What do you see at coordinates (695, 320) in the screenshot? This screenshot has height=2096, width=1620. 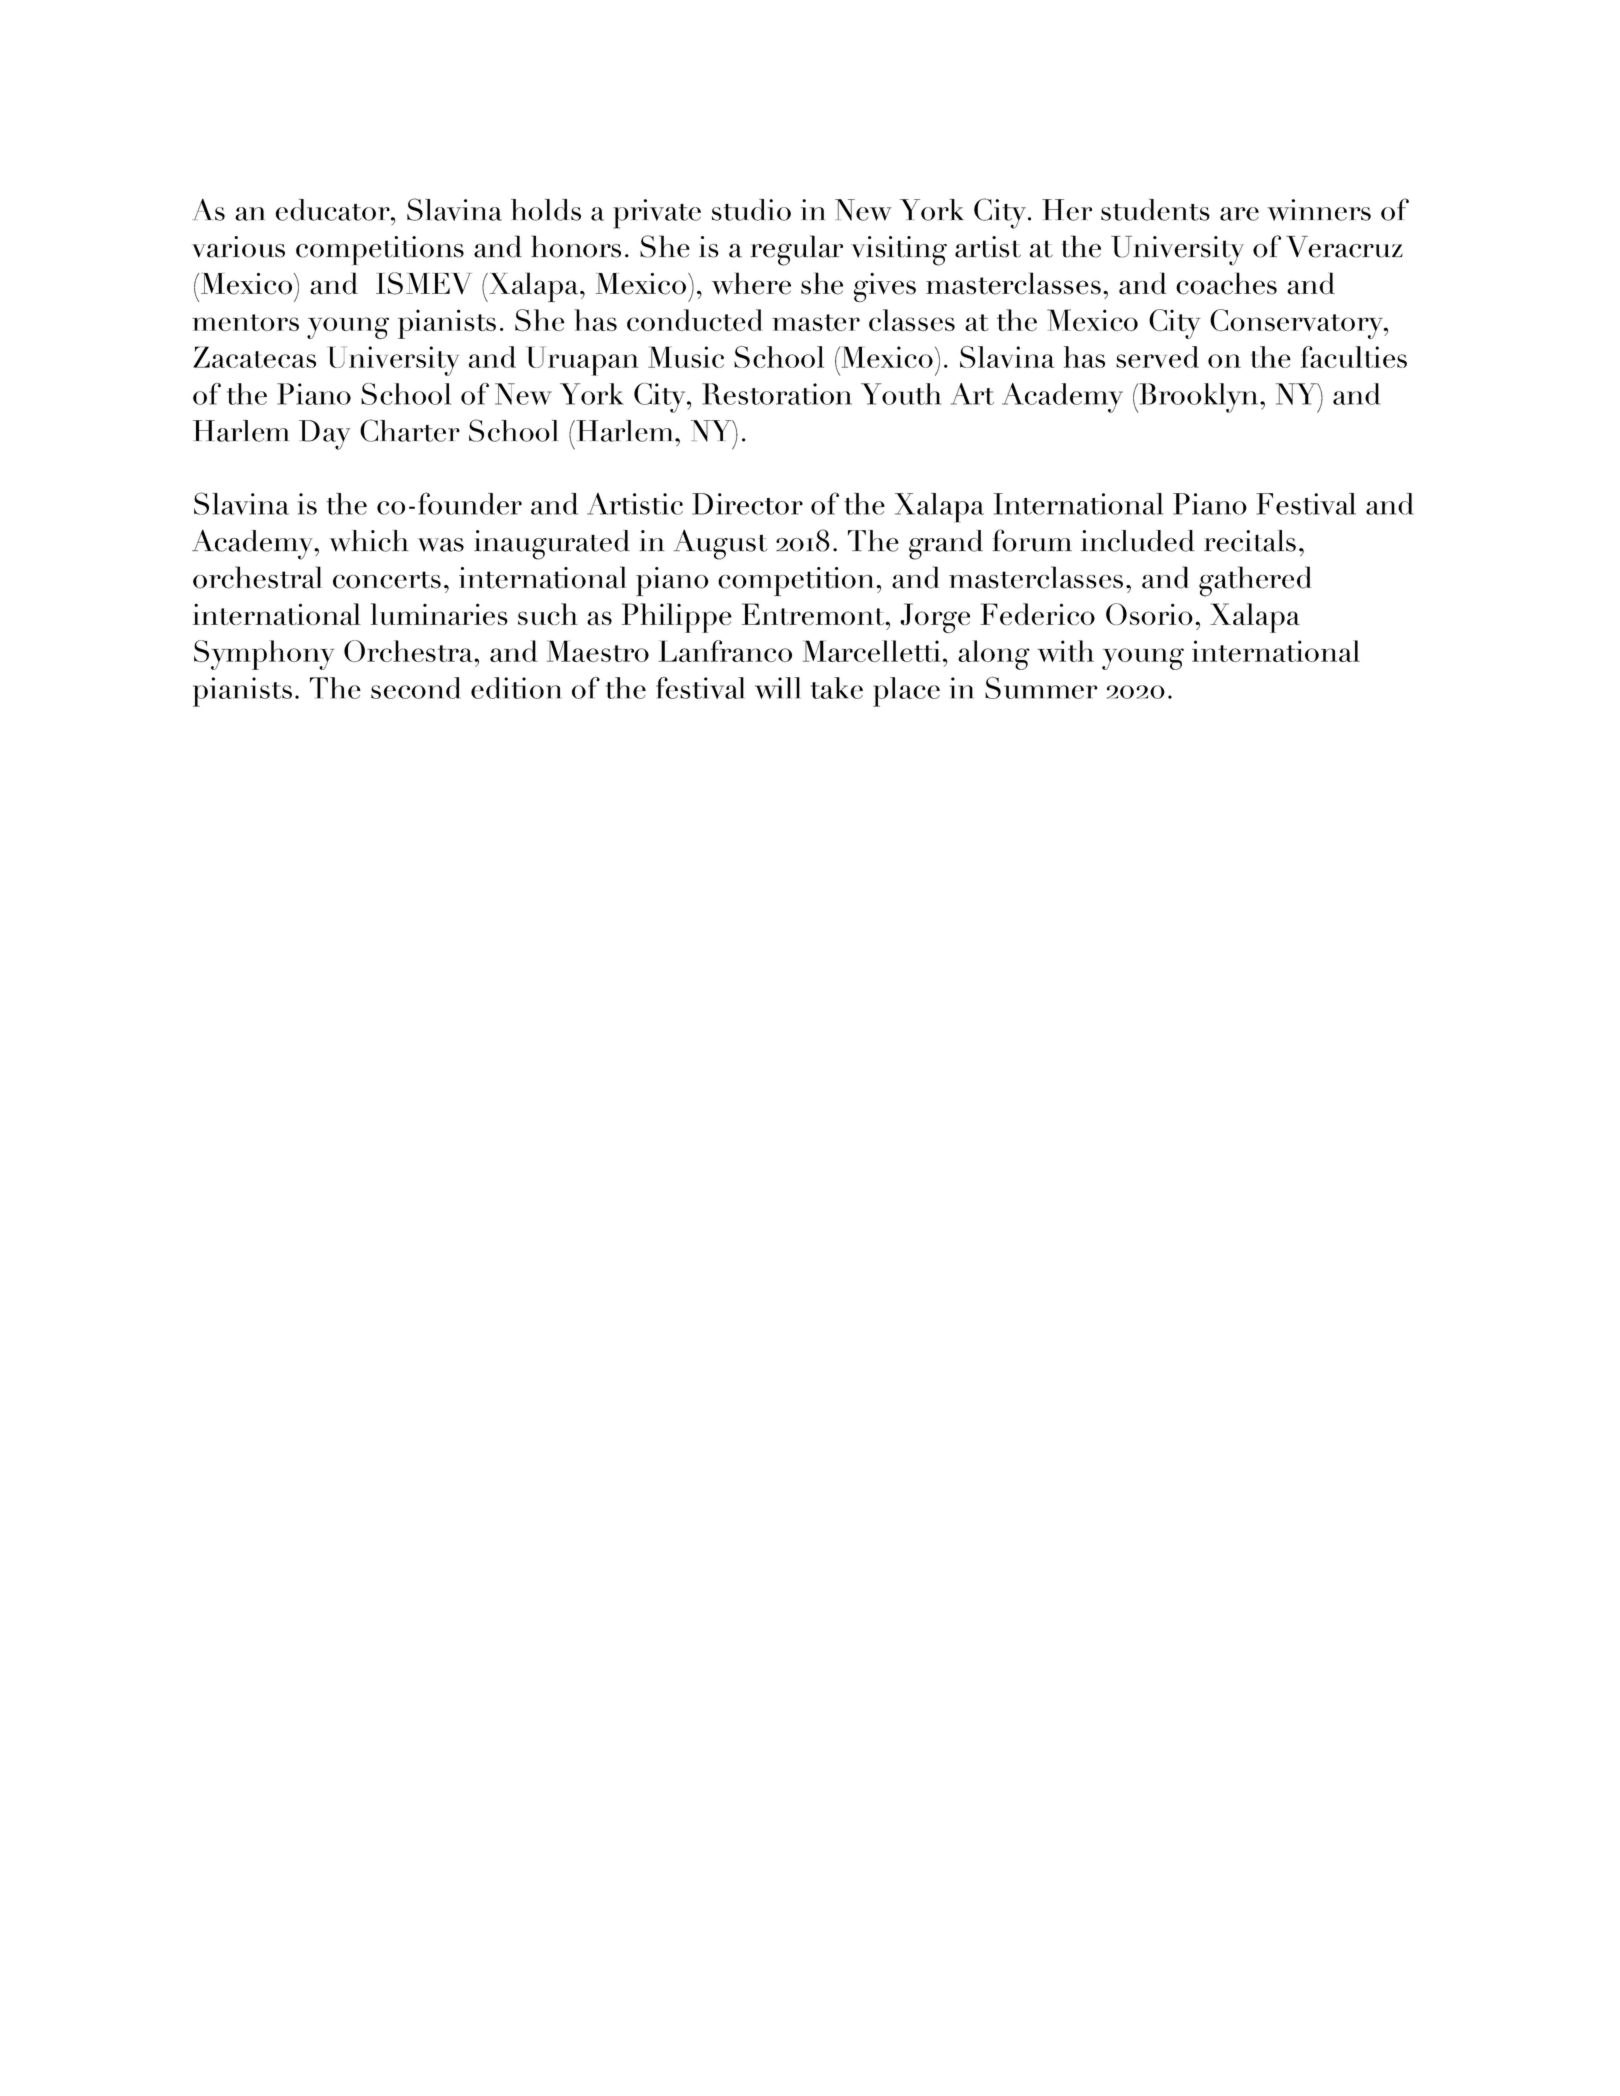 I see `conducted` at bounding box center [695, 320].
